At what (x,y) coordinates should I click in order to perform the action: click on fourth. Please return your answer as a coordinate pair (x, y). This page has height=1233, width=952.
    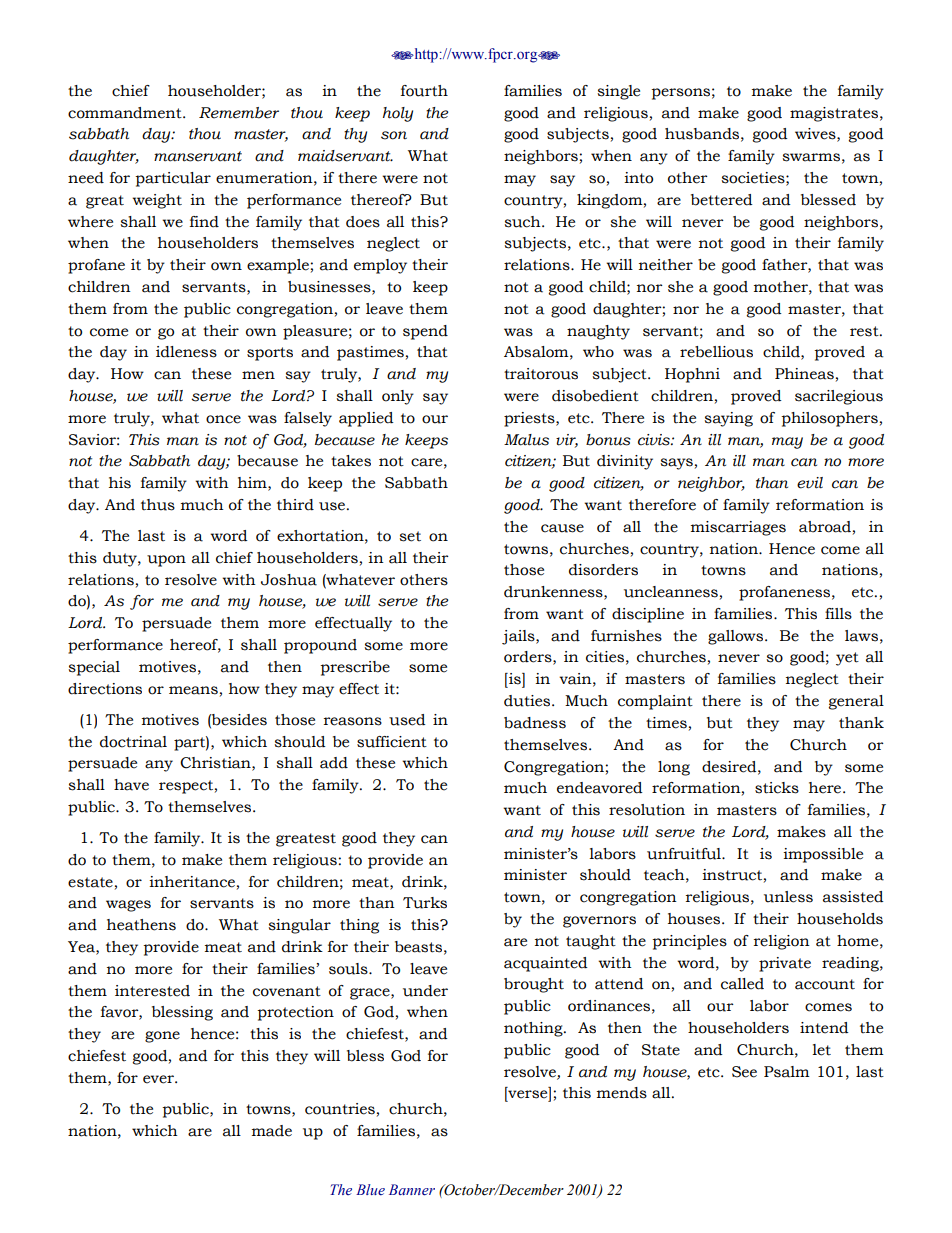
    Looking at the image, I should click on (424, 91).
